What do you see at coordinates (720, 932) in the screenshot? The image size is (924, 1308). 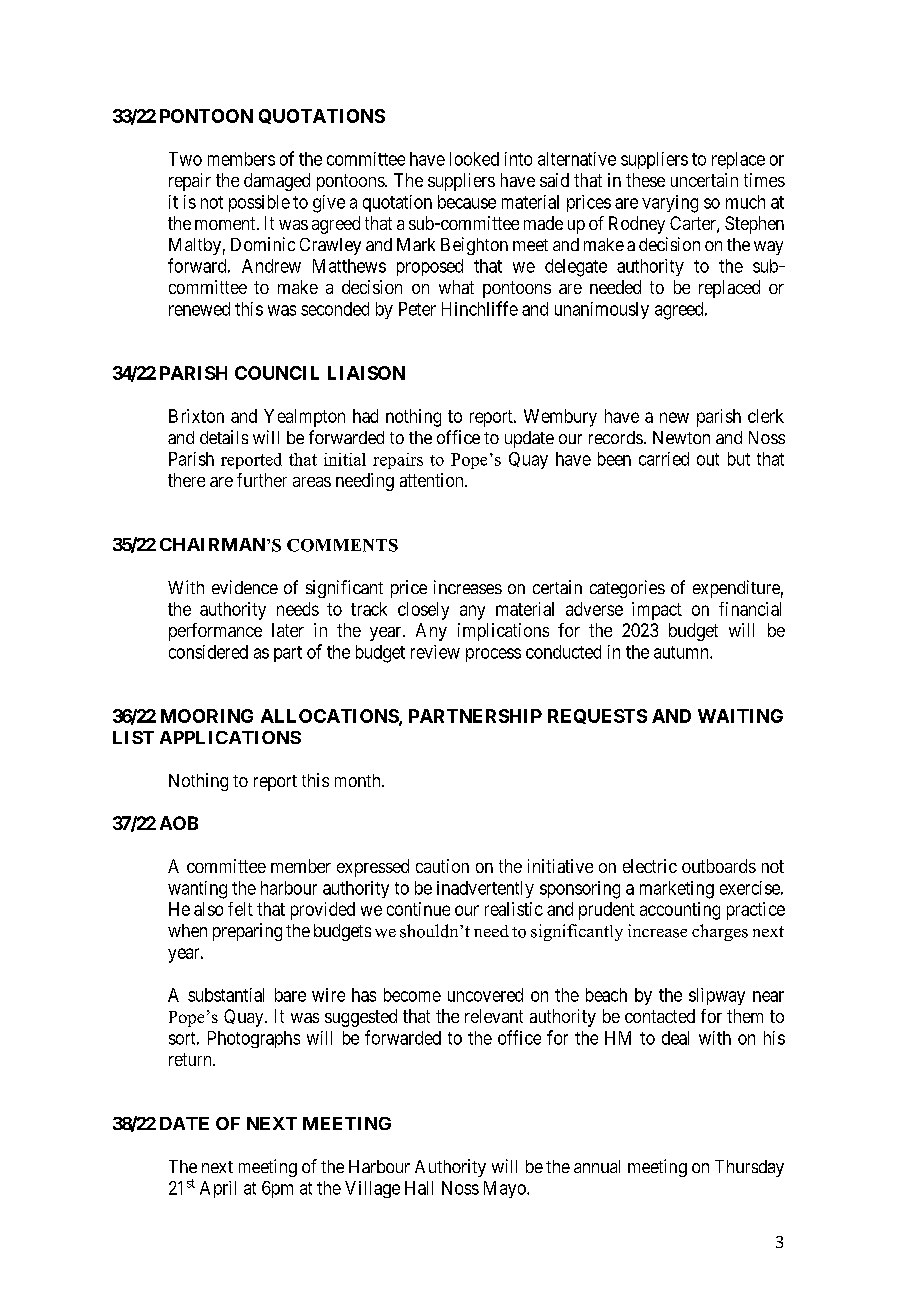 I see `charges` at bounding box center [720, 932].
